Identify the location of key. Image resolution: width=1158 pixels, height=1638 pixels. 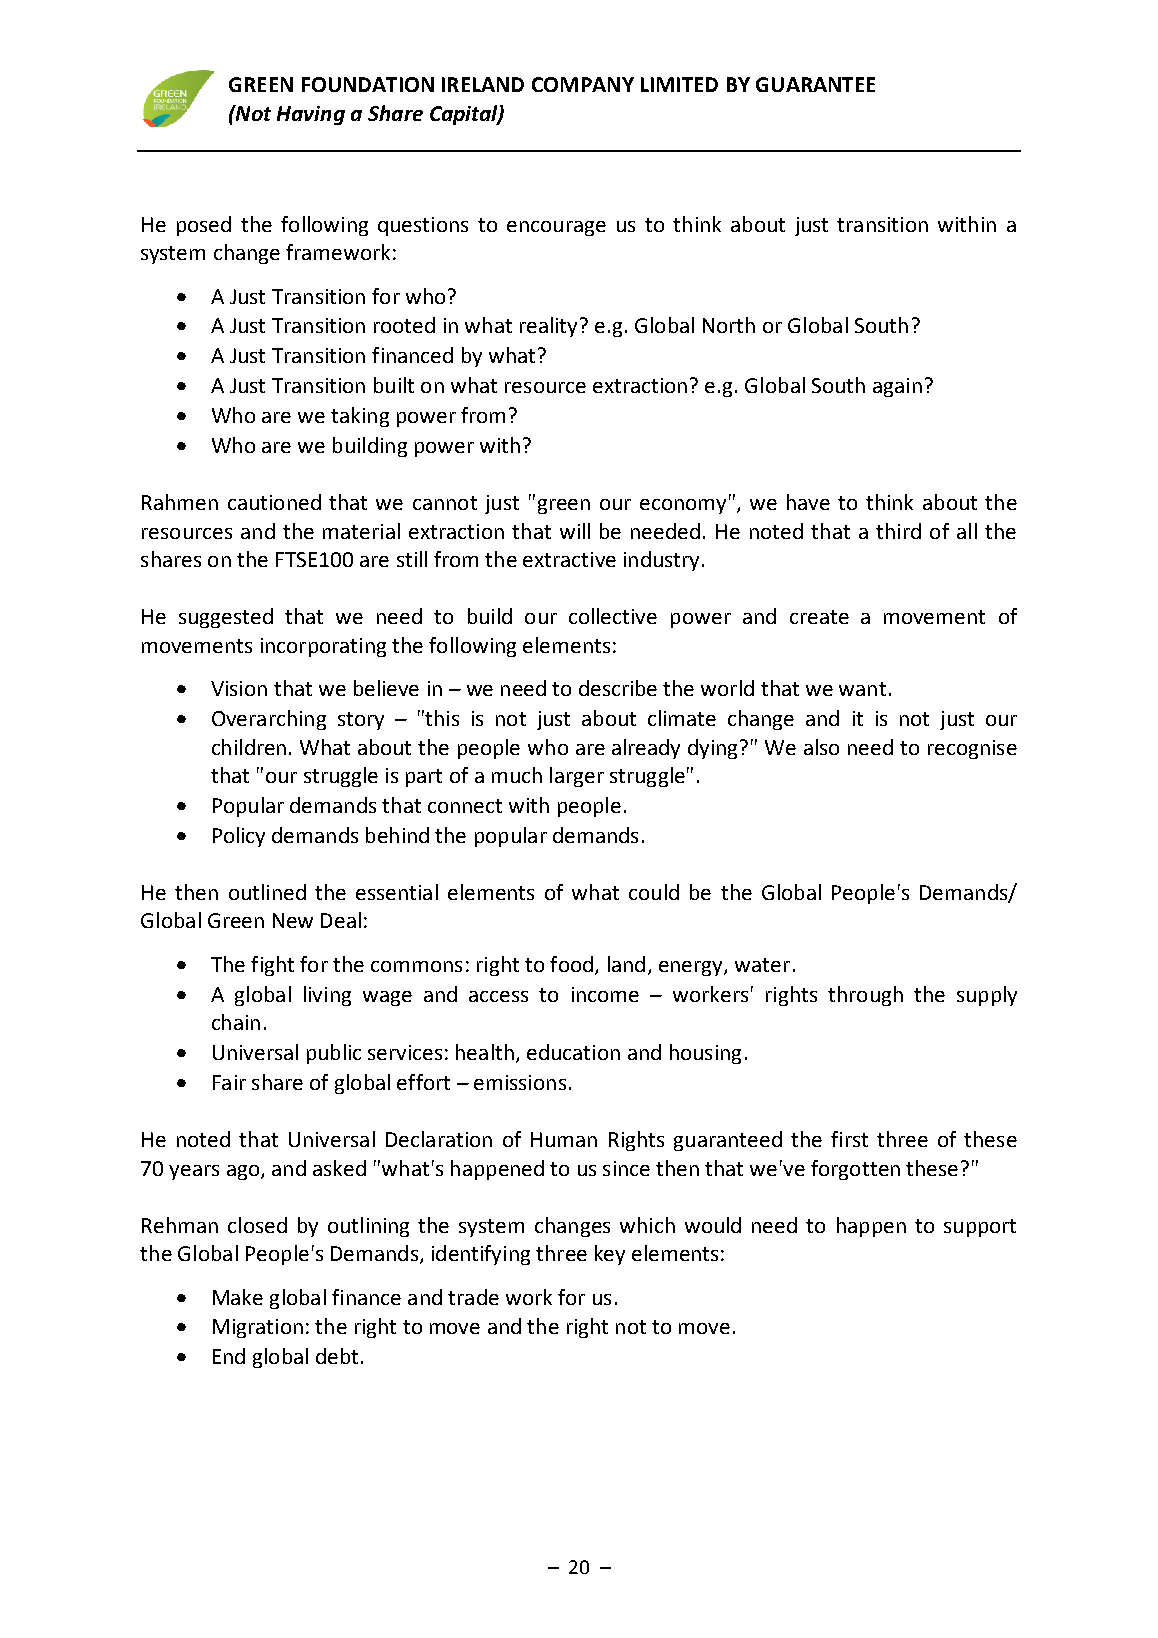
(610, 1255).
